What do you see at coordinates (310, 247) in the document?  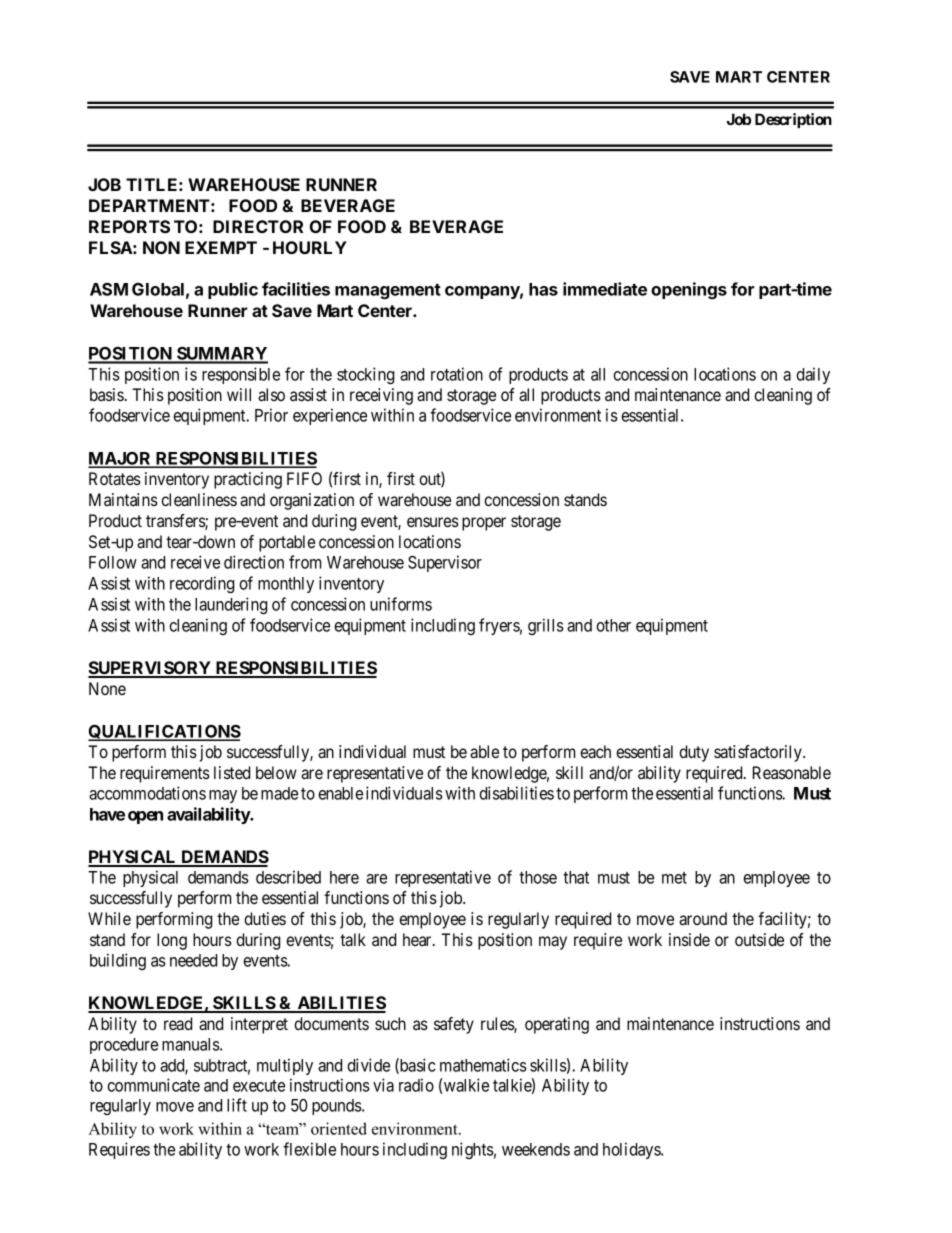 I see `HOURLY` at bounding box center [310, 247].
